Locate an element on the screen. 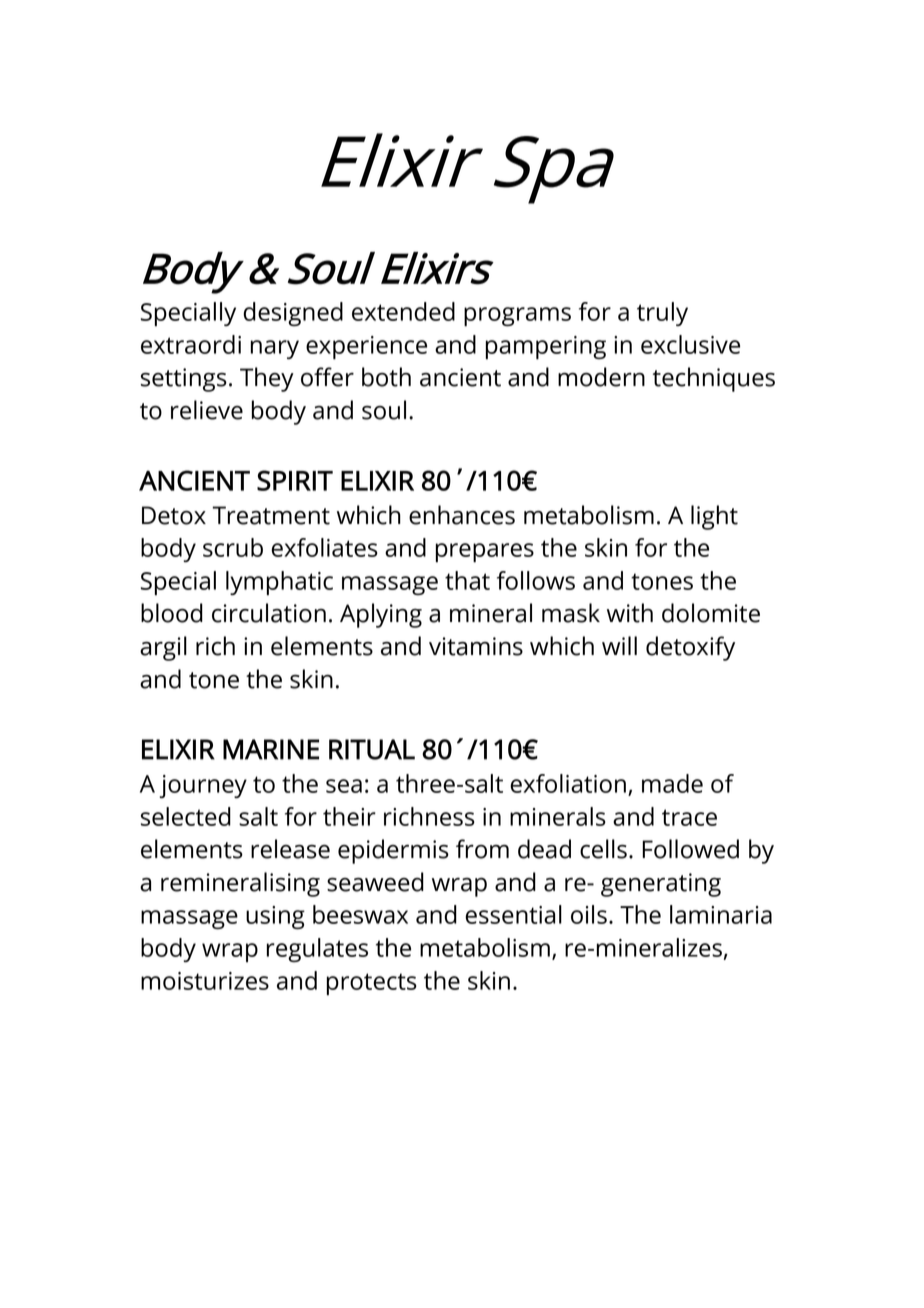  vitamins is located at coordinates (476, 646).
